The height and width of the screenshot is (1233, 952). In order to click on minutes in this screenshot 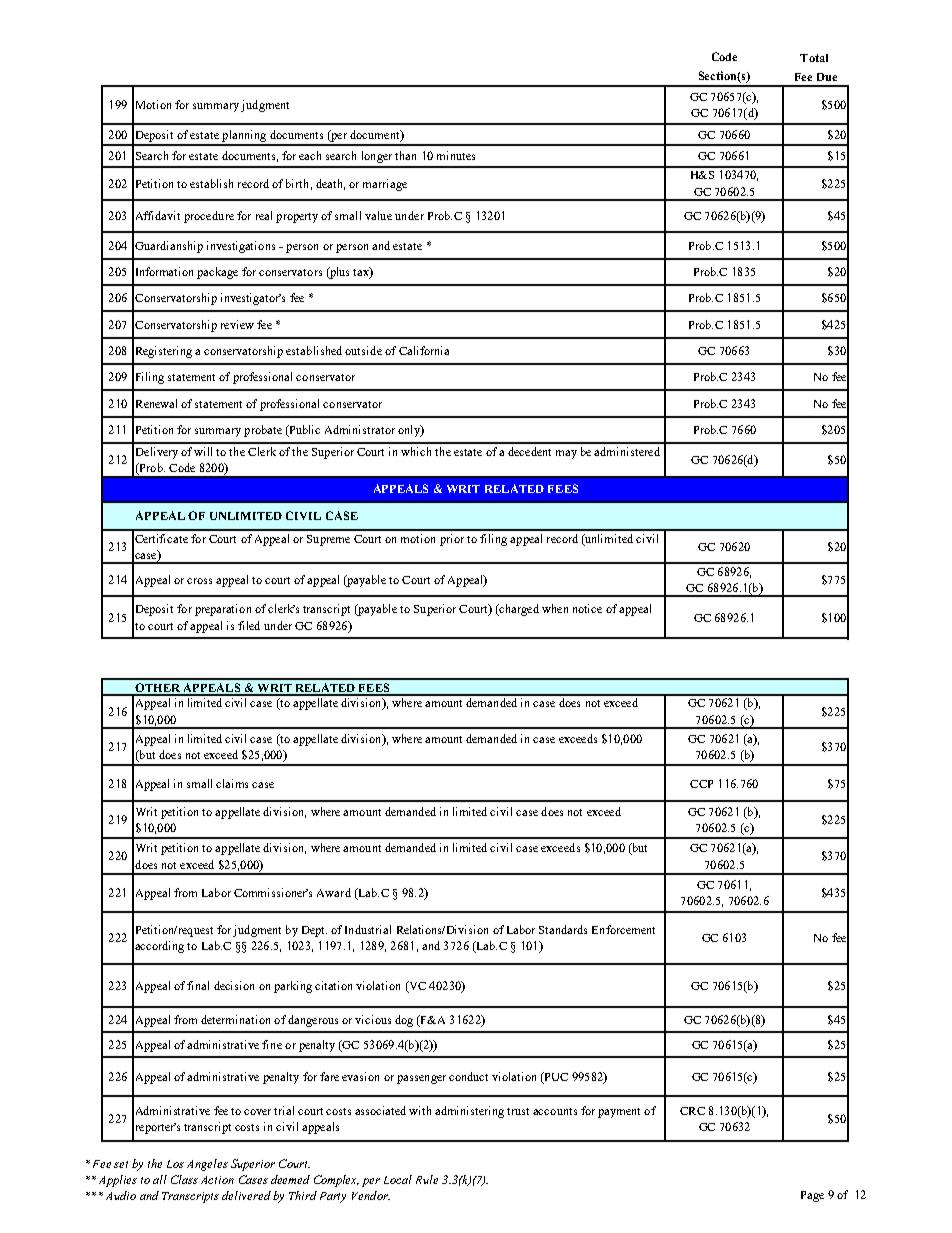, I will do `click(456, 155)`.
